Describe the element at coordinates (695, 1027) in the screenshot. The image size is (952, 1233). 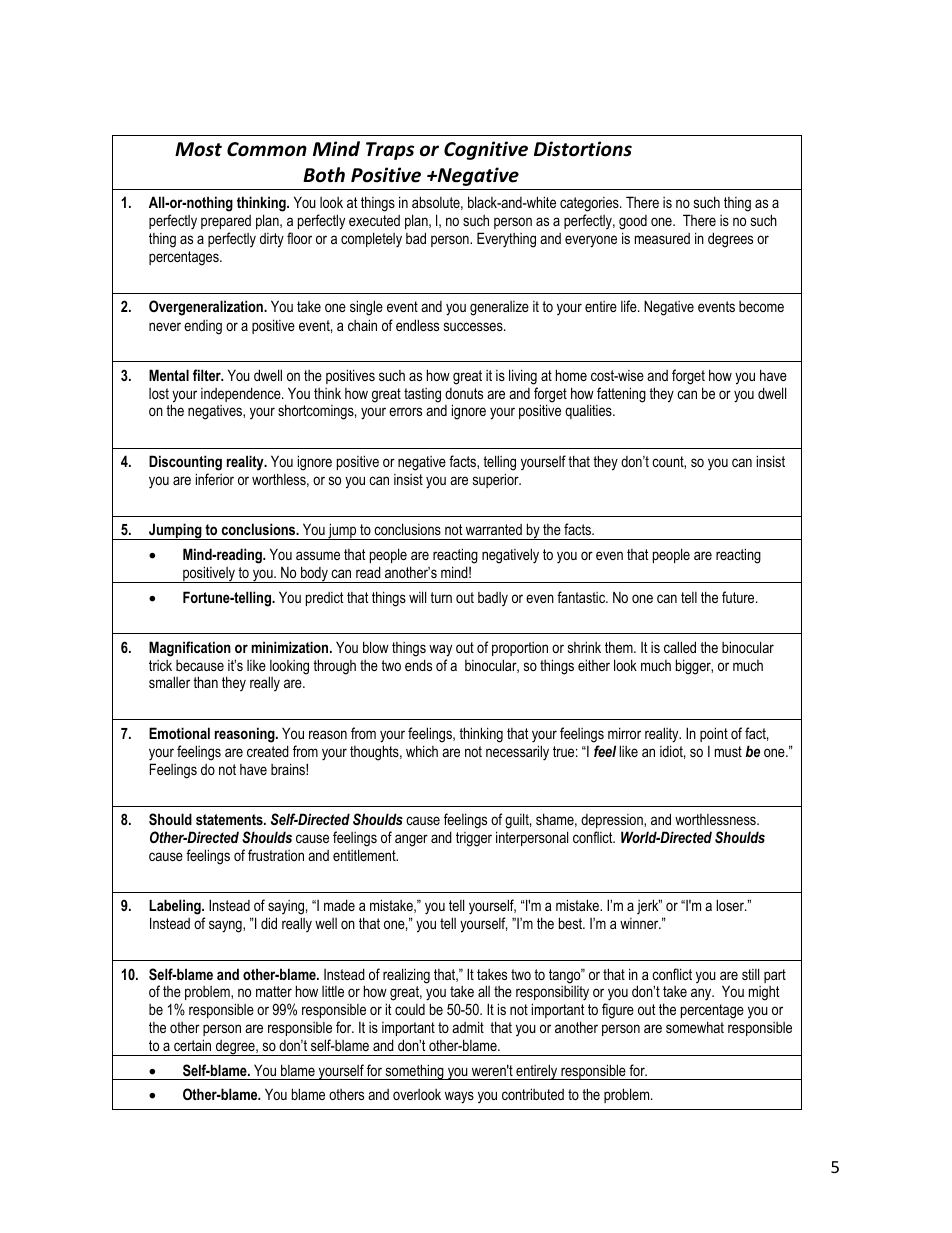
I see `somewhat` at that location.
